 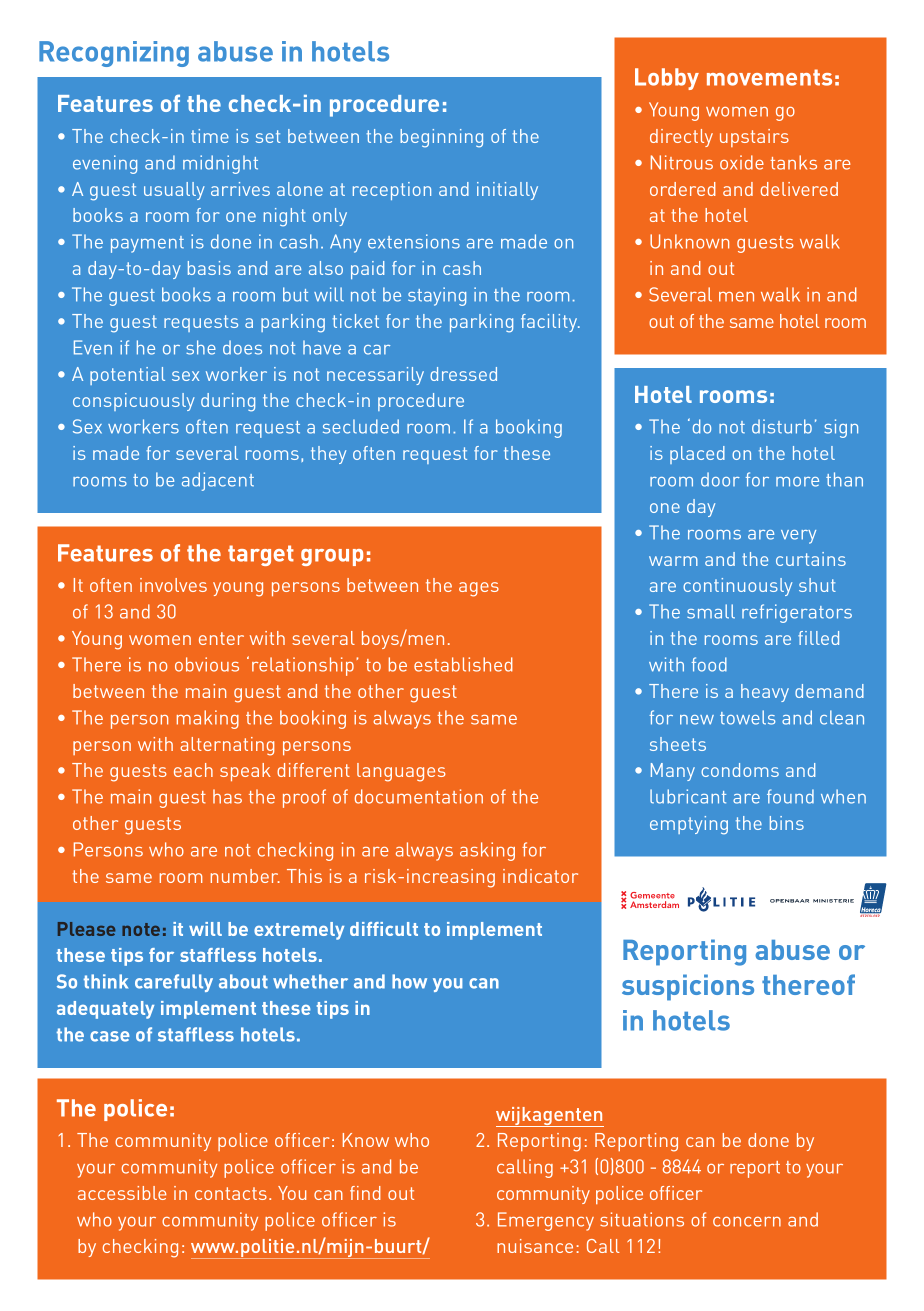 What do you see at coordinates (546, 1221) in the screenshot?
I see `Emergency` at bounding box center [546, 1221].
